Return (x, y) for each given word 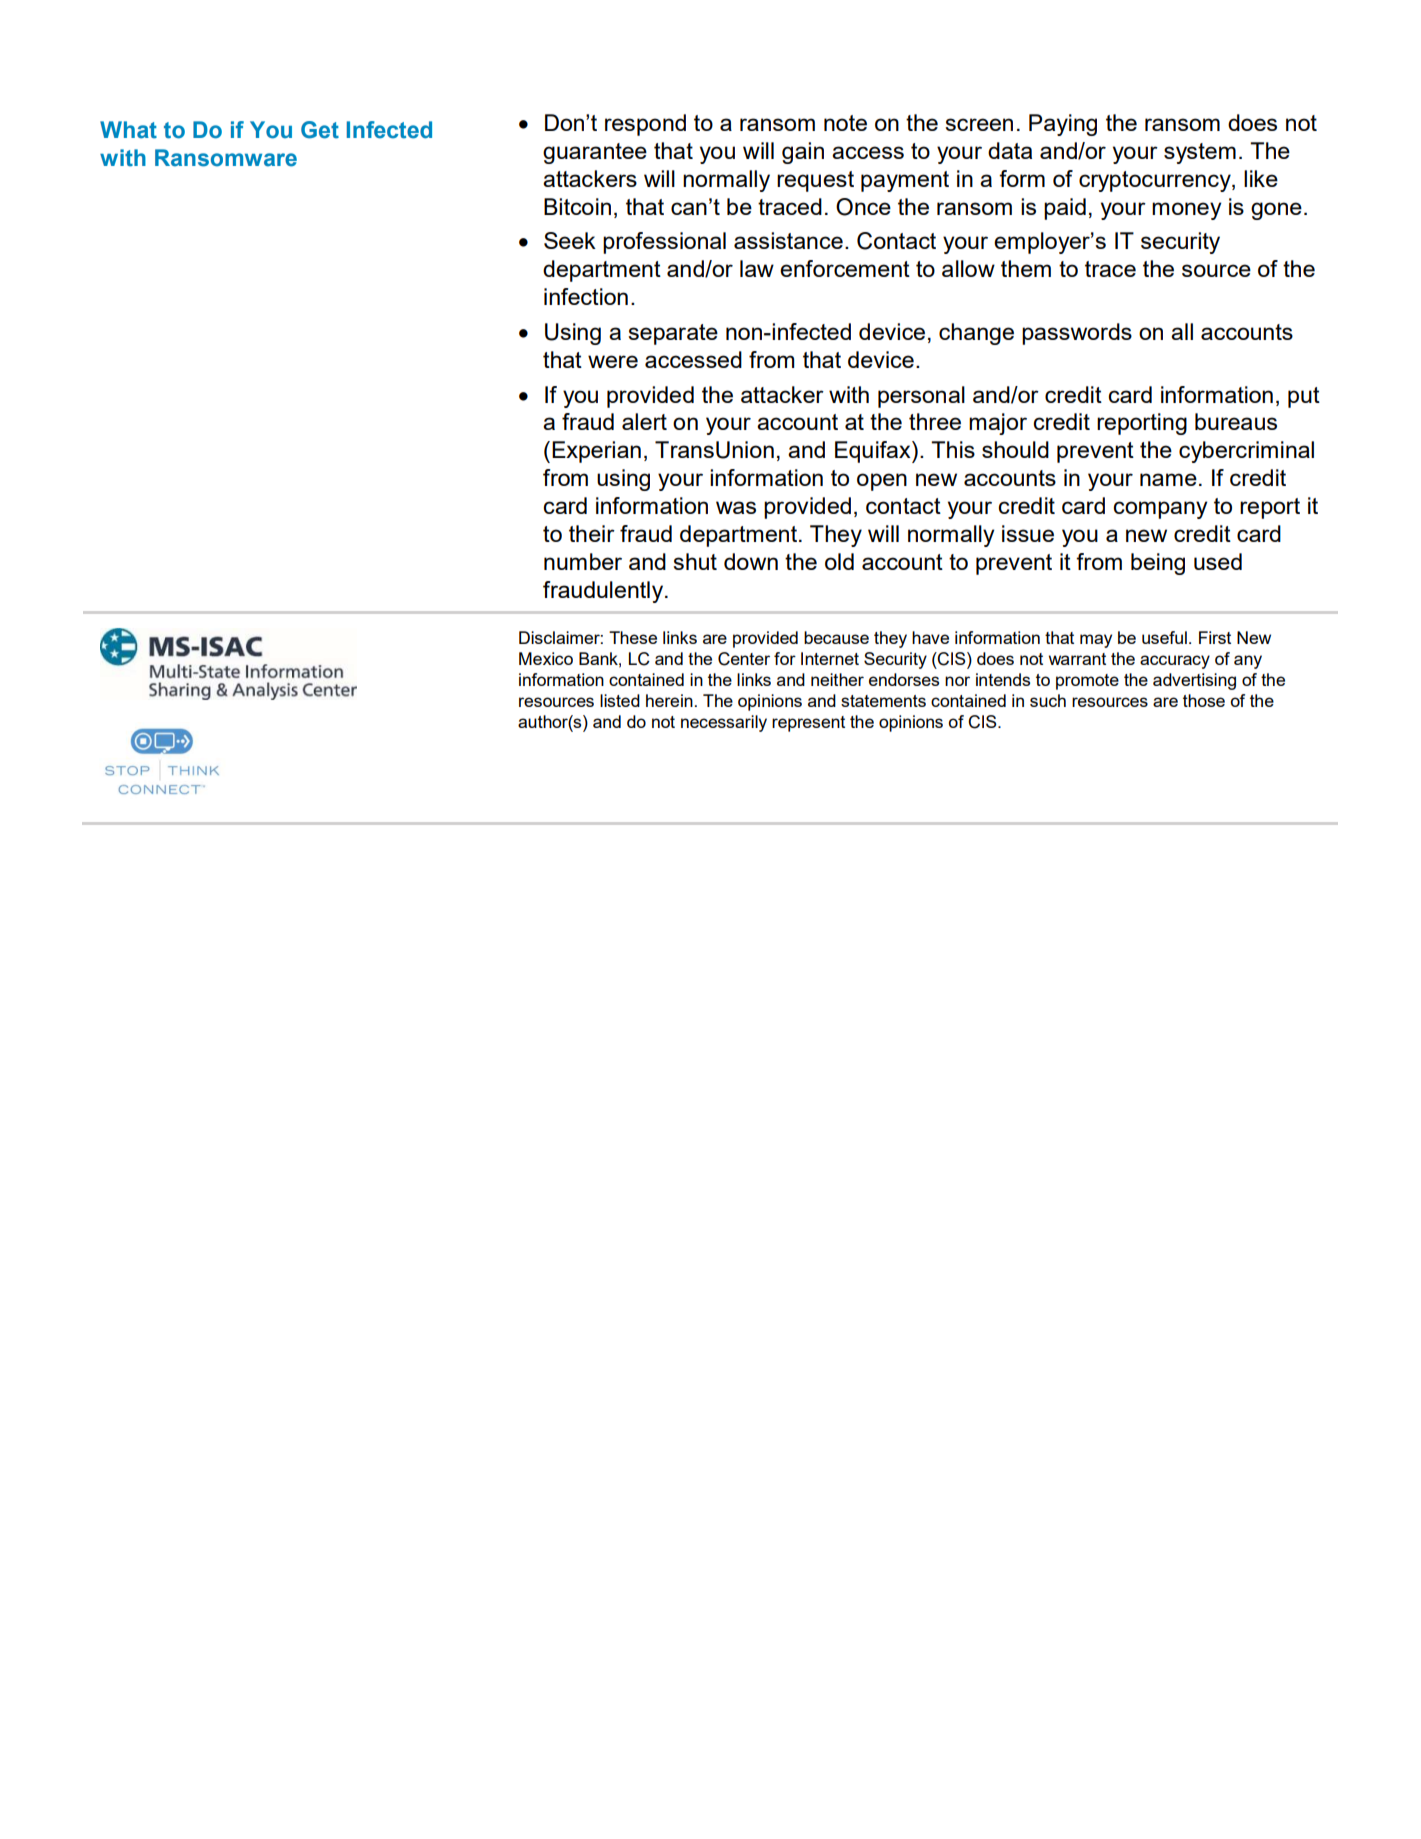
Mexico (546, 658)
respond (645, 125)
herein (669, 700)
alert (644, 421)
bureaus (1236, 421)
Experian (596, 452)
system (1200, 153)
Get (320, 130)
